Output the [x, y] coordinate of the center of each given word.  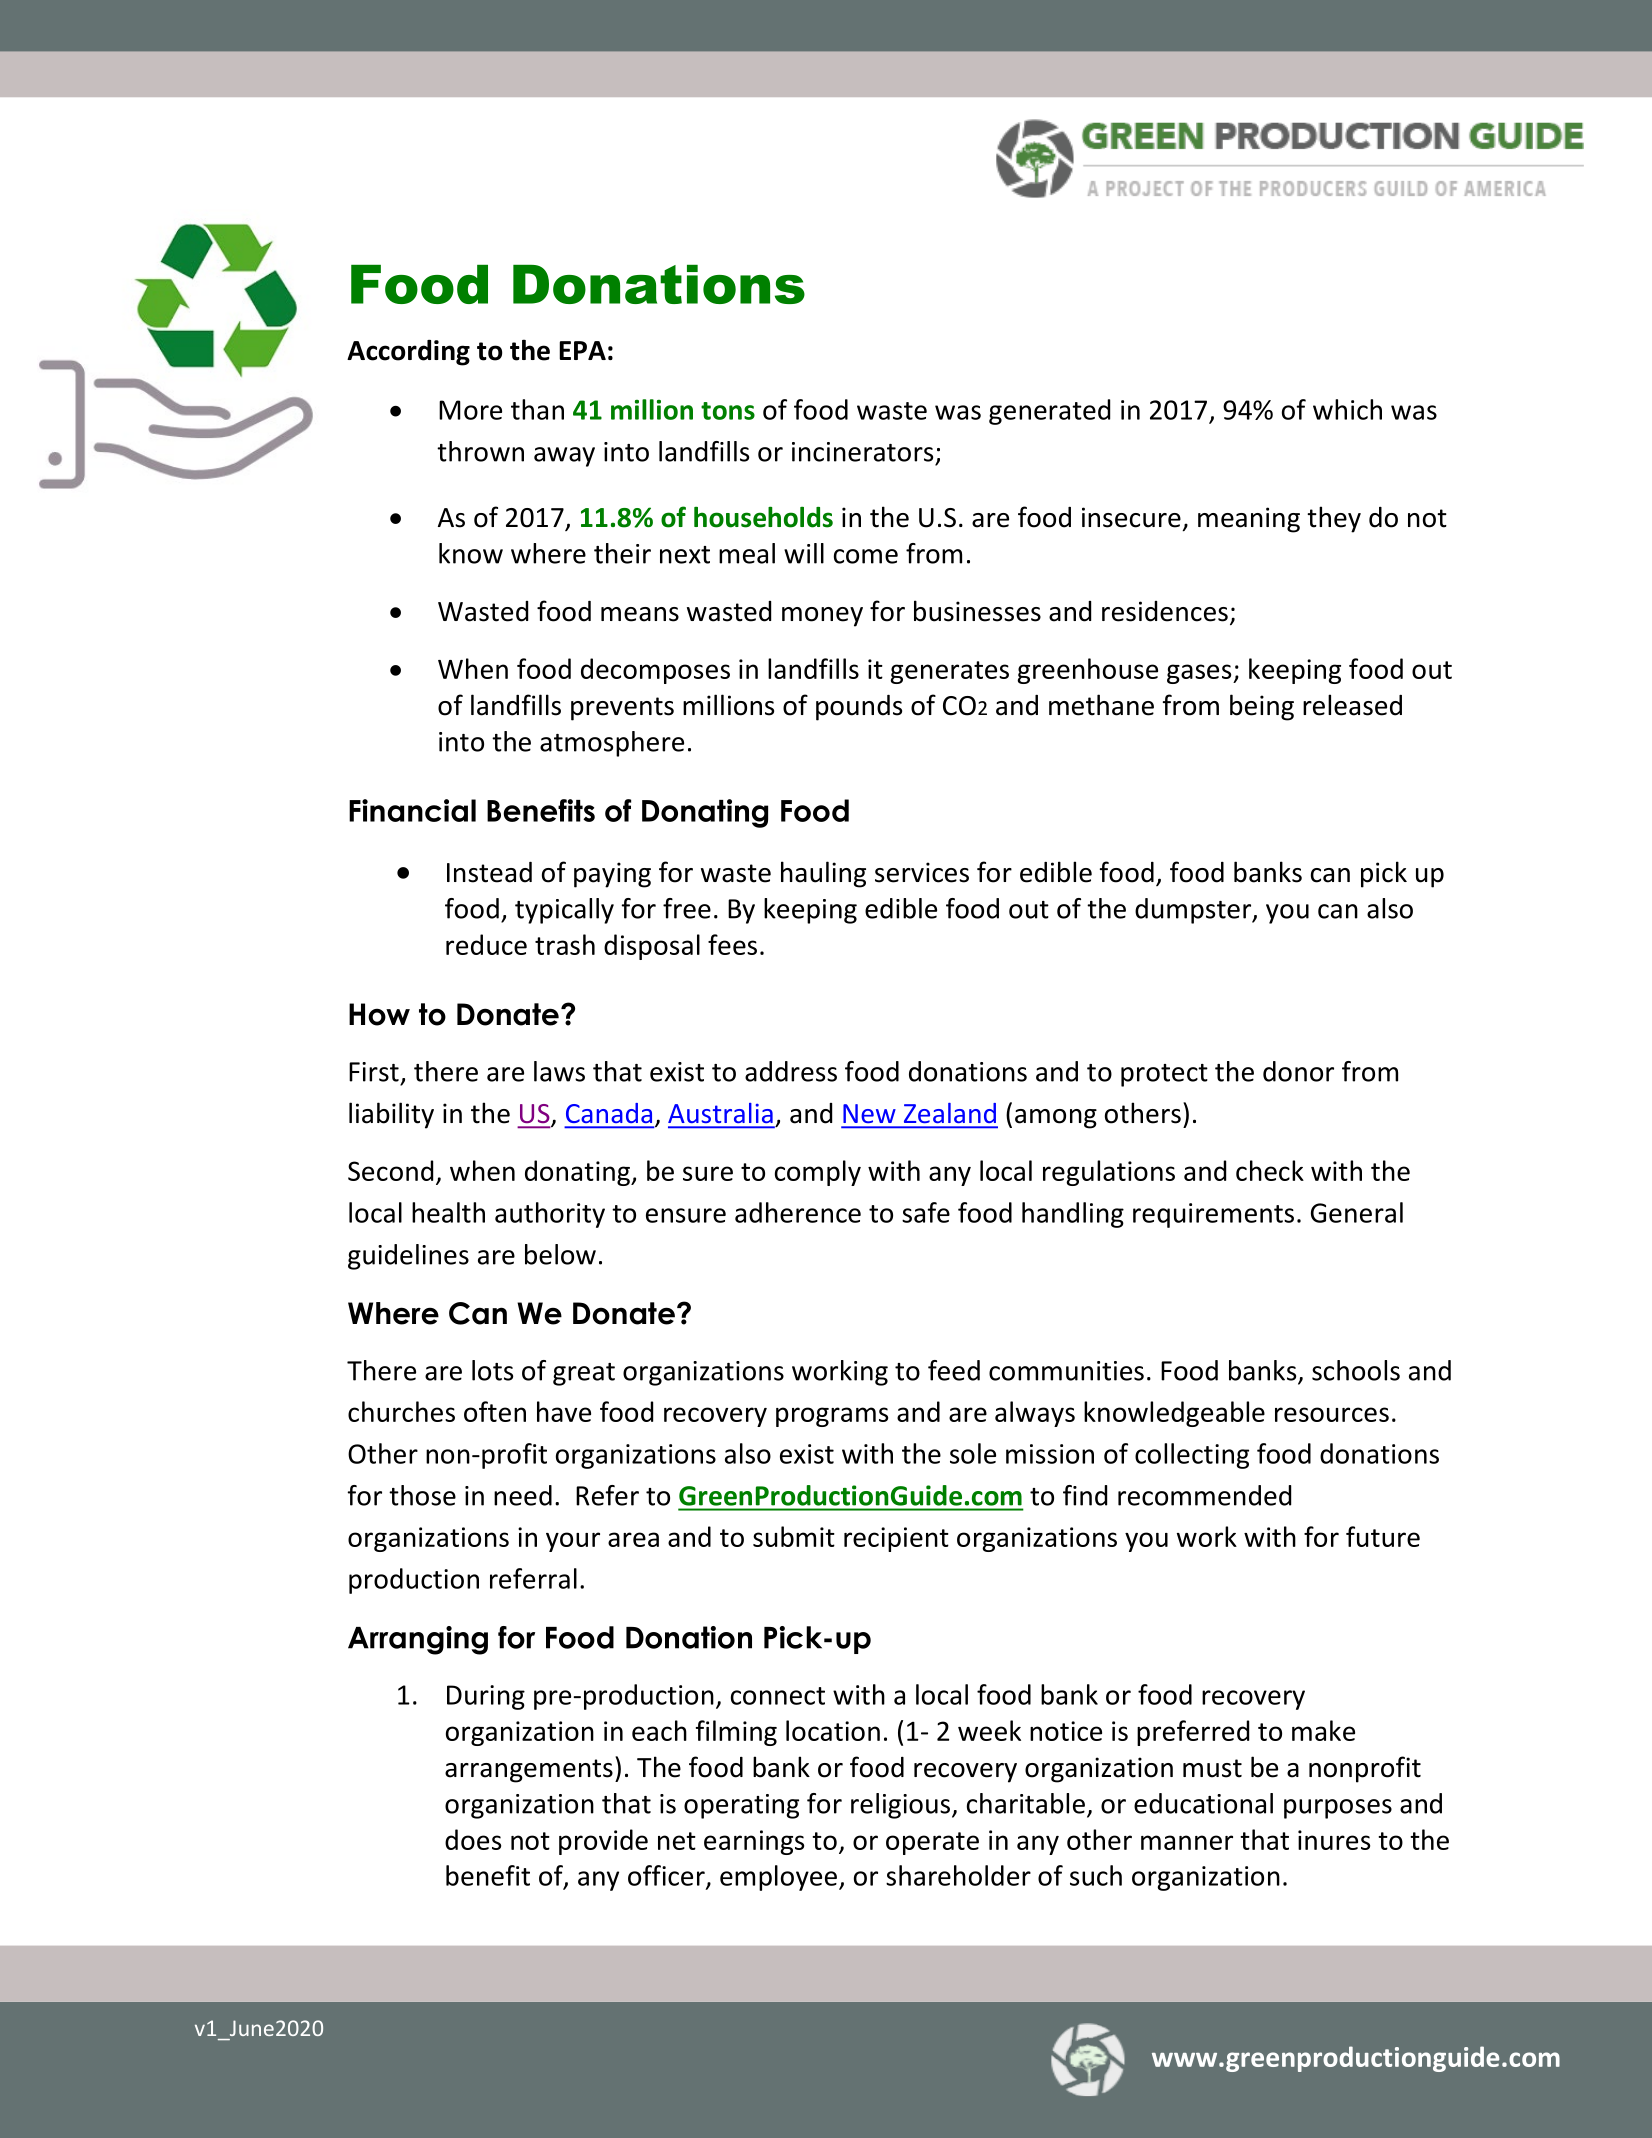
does [473, 1839]
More [470, 410]
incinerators [862, 452]
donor [1298, 1071]
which [1347, 409]
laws [559, 1071]
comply [818, 1173]
